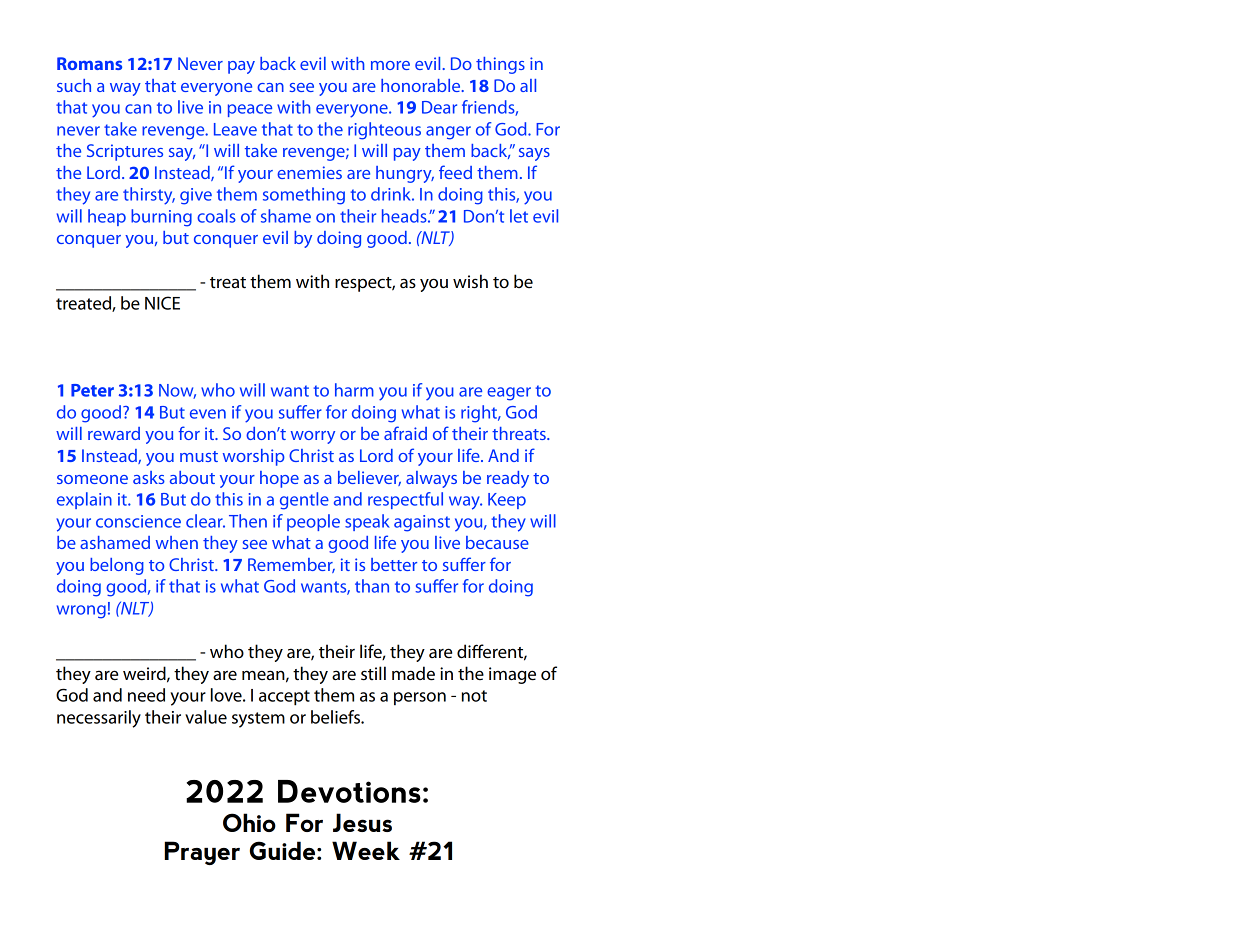  What do you see at coordinates (354, 390) in the page?
I see `harm` at bounding box center [354, 390].
